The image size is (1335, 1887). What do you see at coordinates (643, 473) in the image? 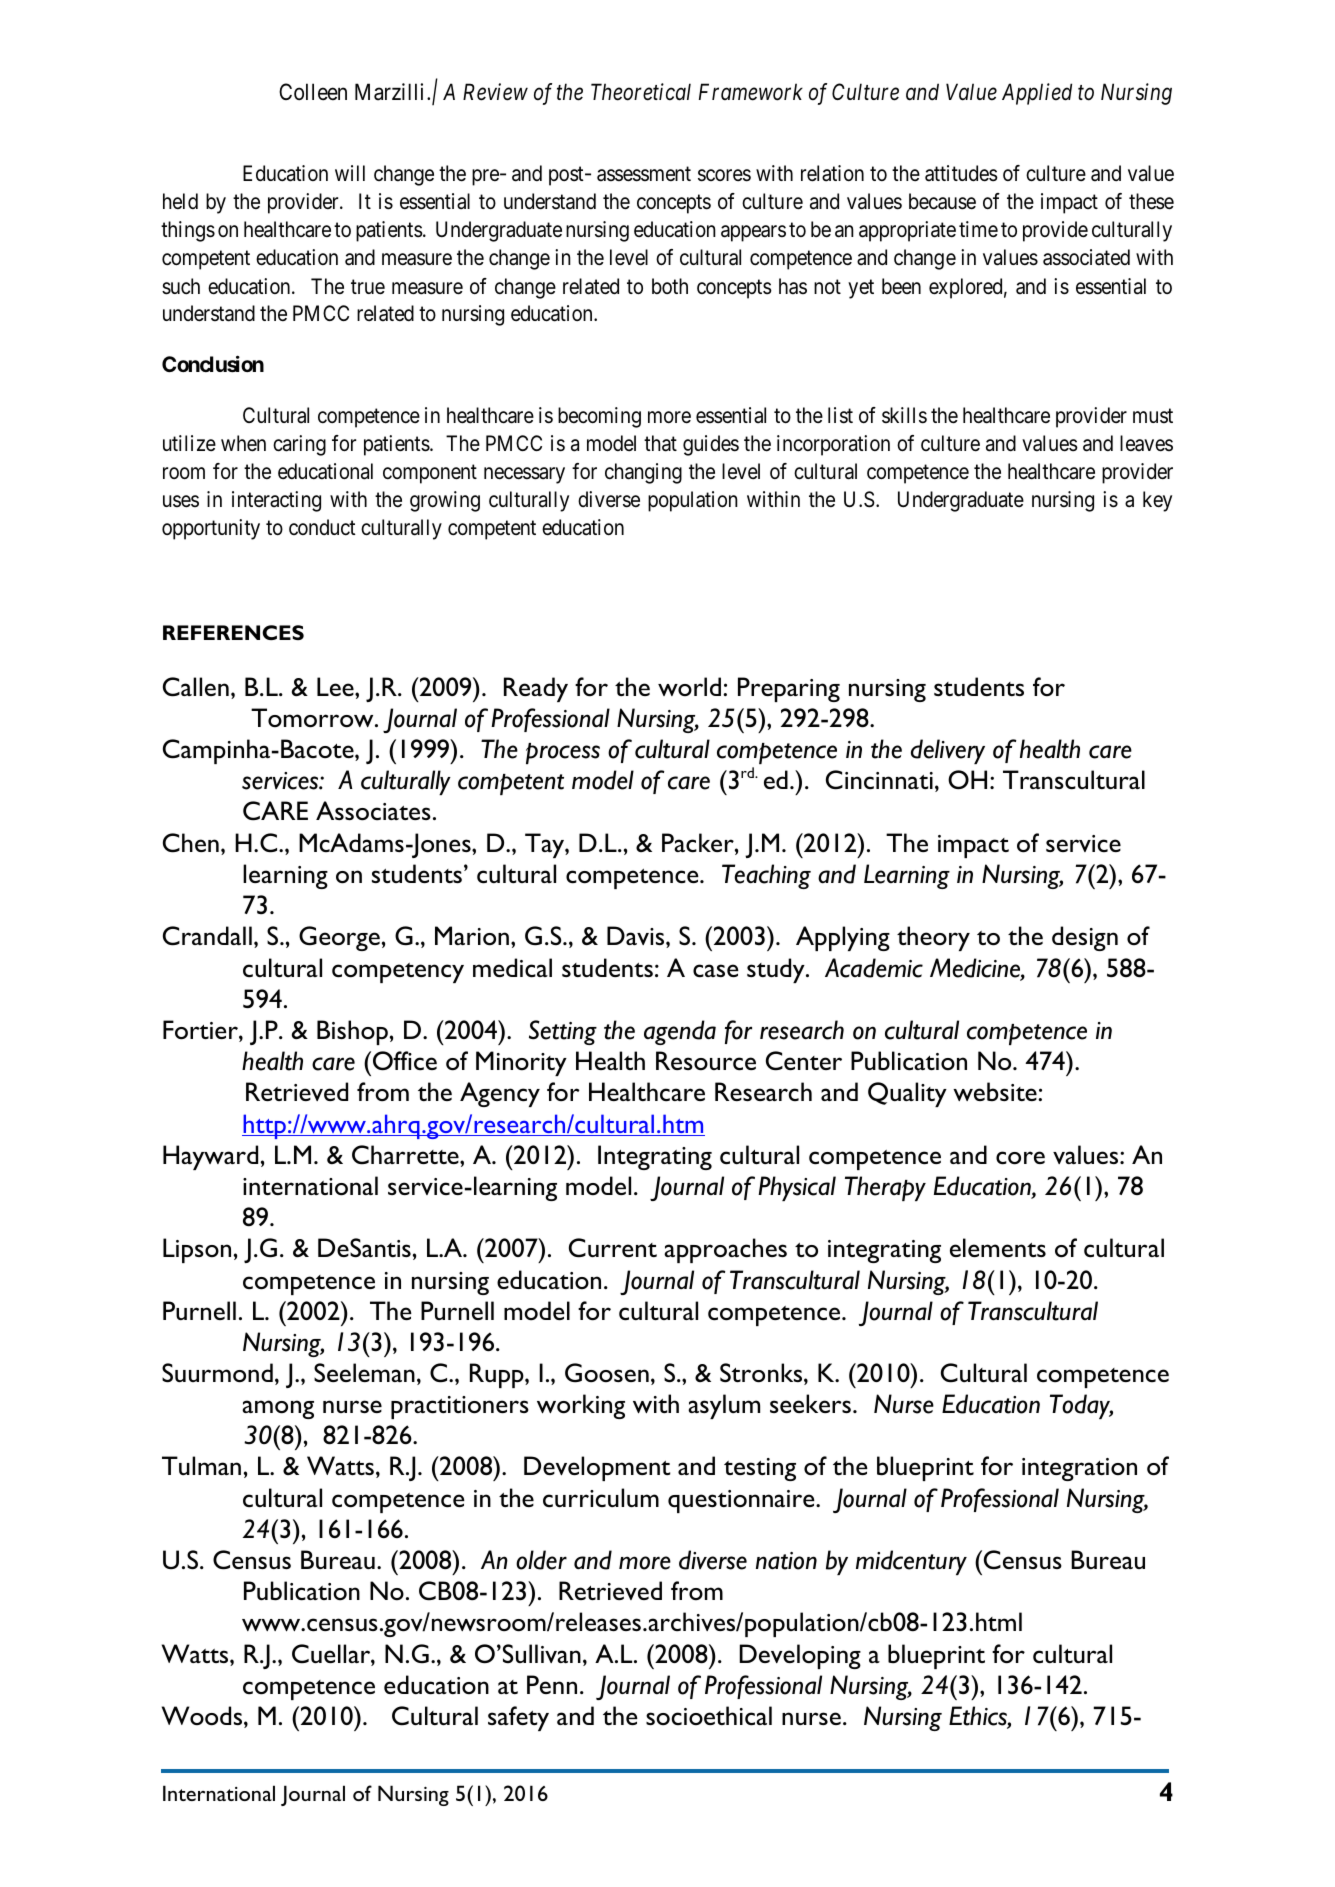
I see `changing` at bounding box center [643, 473].
